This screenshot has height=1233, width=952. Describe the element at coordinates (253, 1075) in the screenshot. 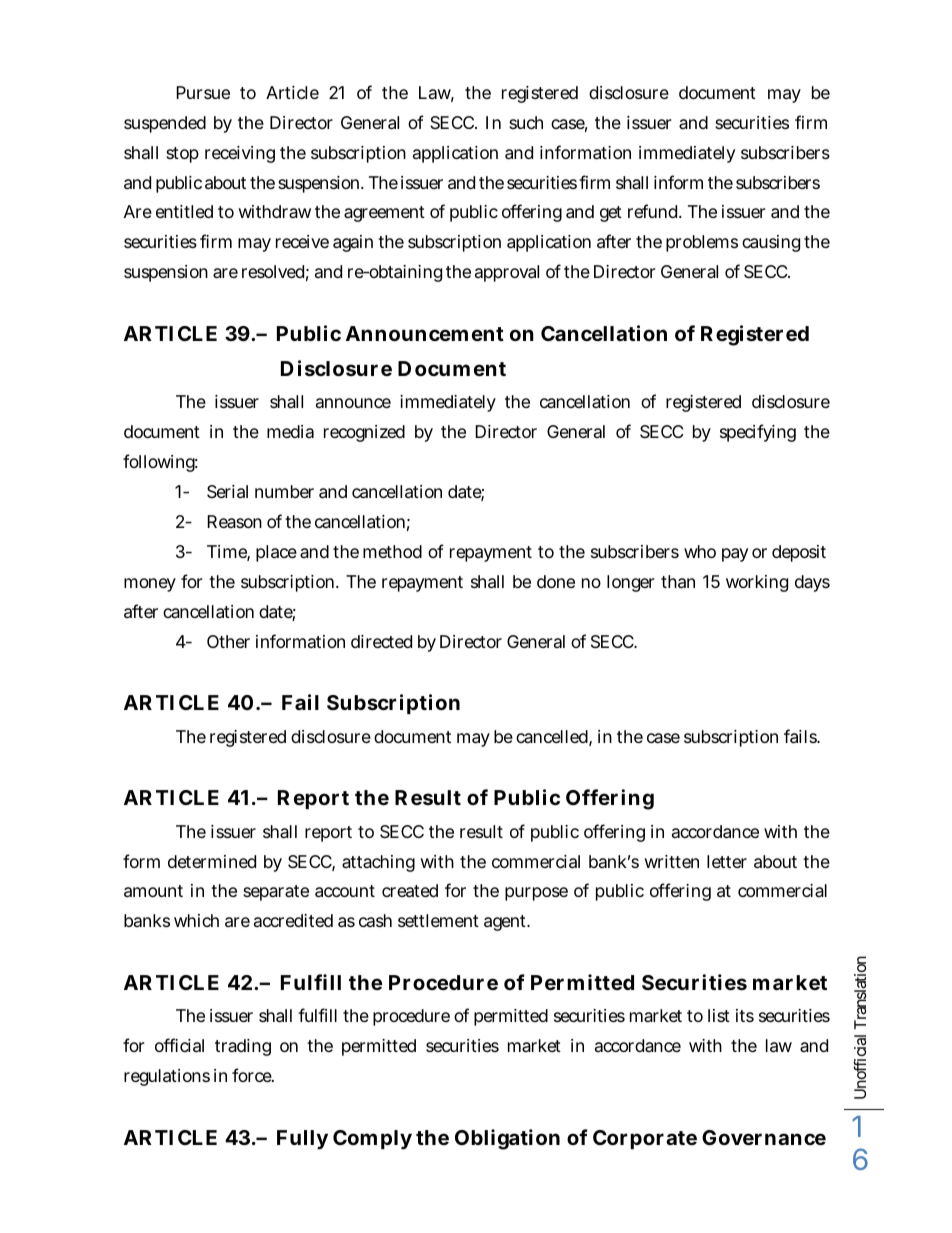

I see `force` at that location.
